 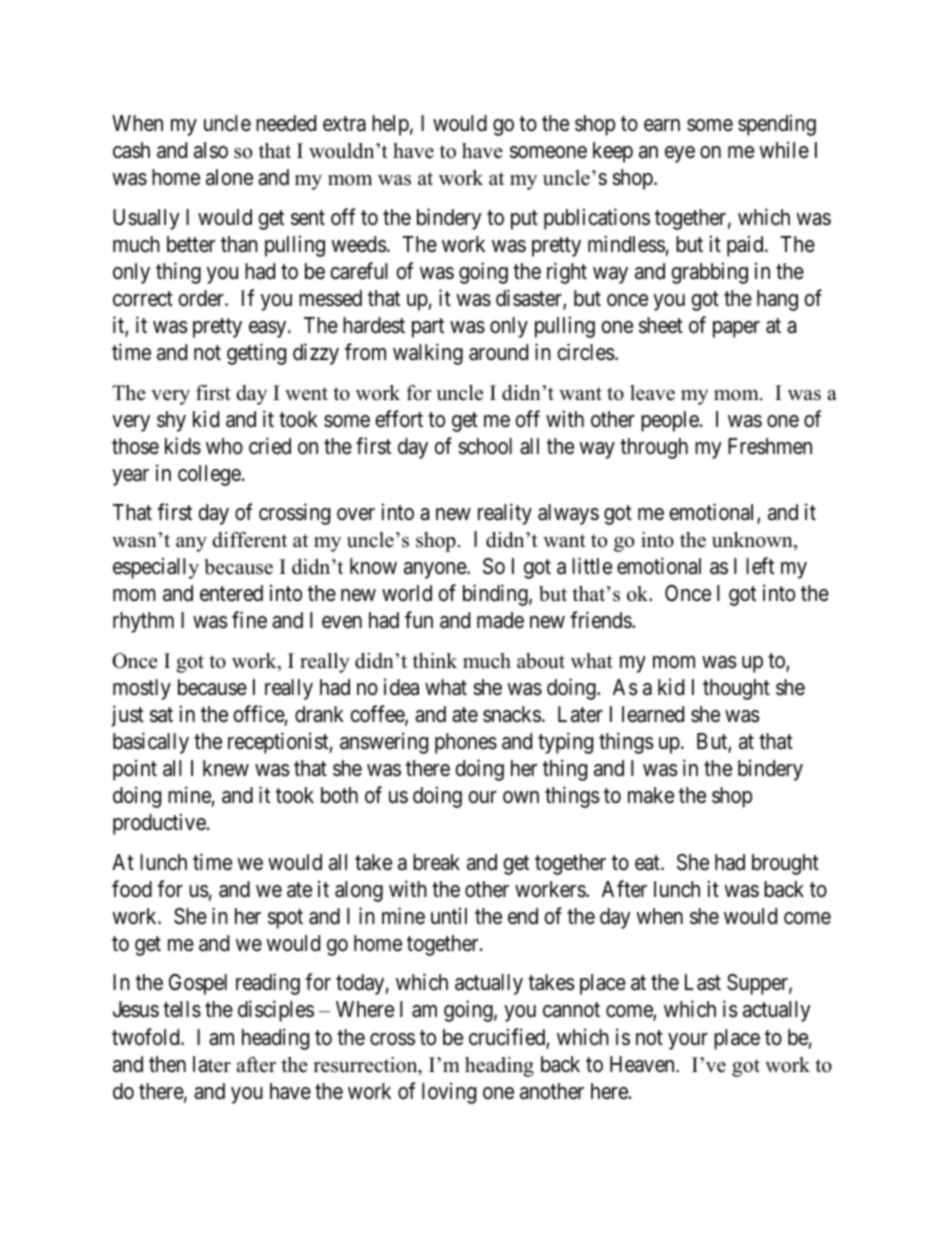 What do you see at coordinates (449, 1093) in the page?
I see `loving` at bounding box center [449, 1093].
